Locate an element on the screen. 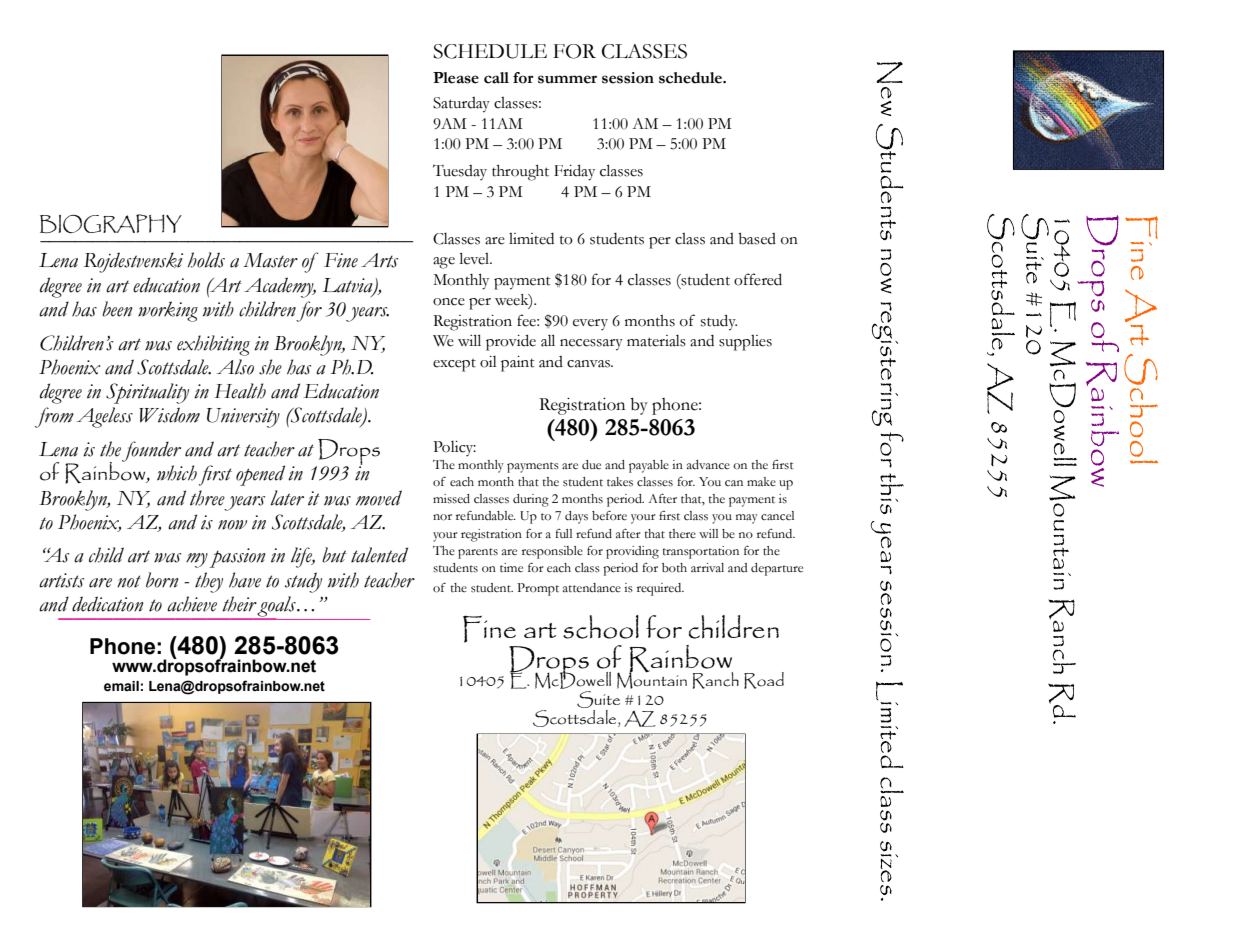  once is located at coordinates (449, 302).
